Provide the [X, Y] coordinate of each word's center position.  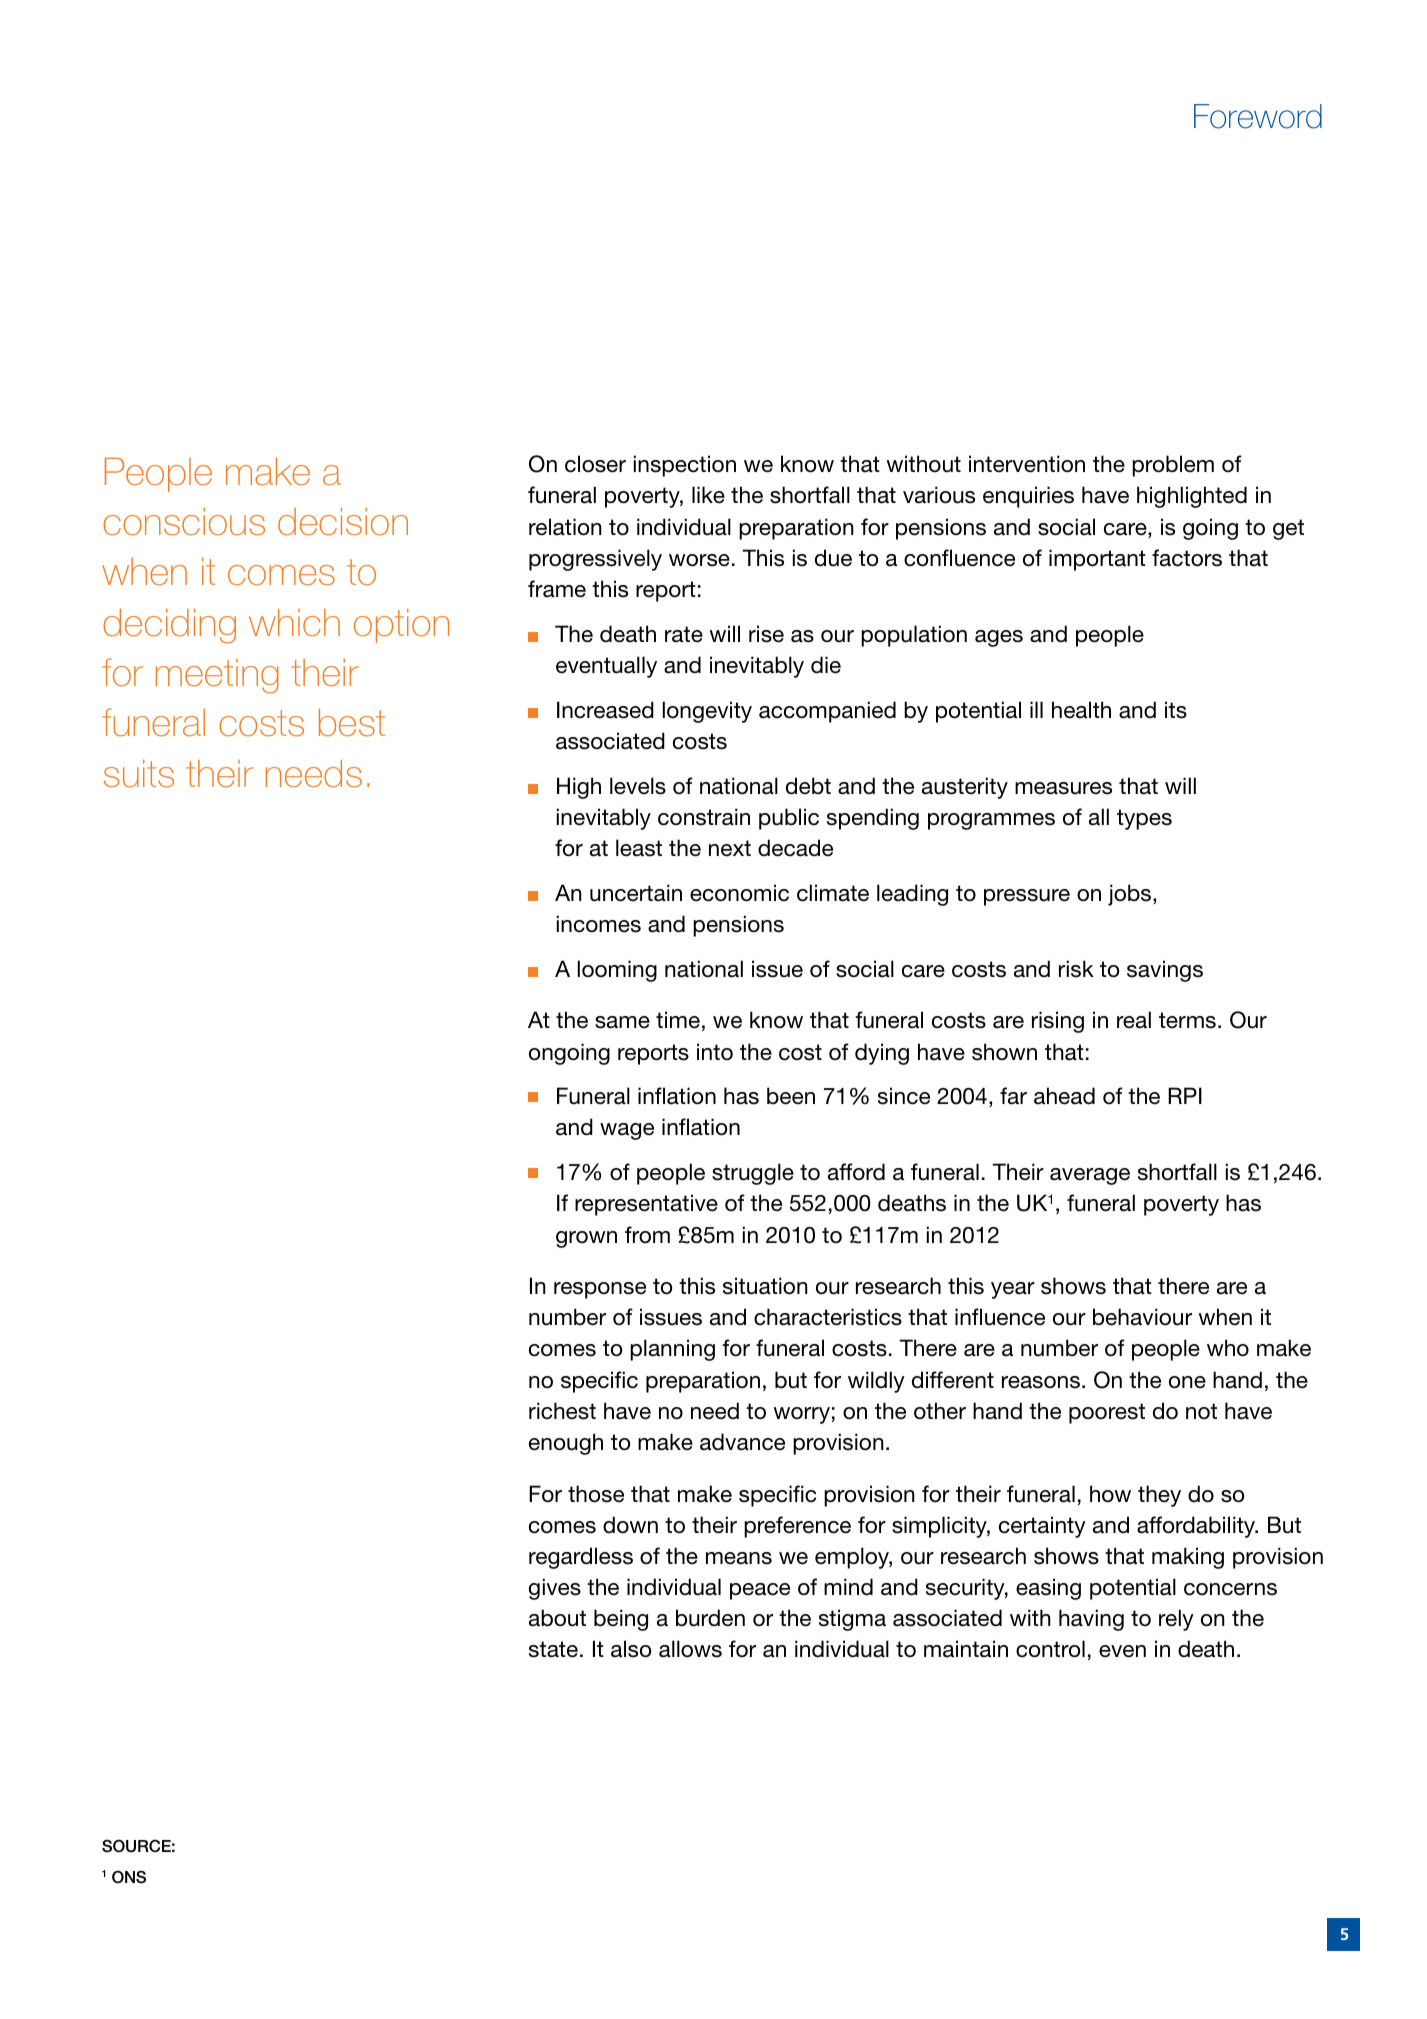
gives [555, 1589]
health [1081, 710]
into [715, 1051]
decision [343, 522]
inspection [685, 466]
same [622, 1022]
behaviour [1142, 1317]
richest [562, 1411]
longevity [707, 712]
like [708, 495]
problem [1173, 466]
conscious [184, 522]
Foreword [1258, 116]
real [1134, 1020]
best [352, 723]
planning [672, 1350]
